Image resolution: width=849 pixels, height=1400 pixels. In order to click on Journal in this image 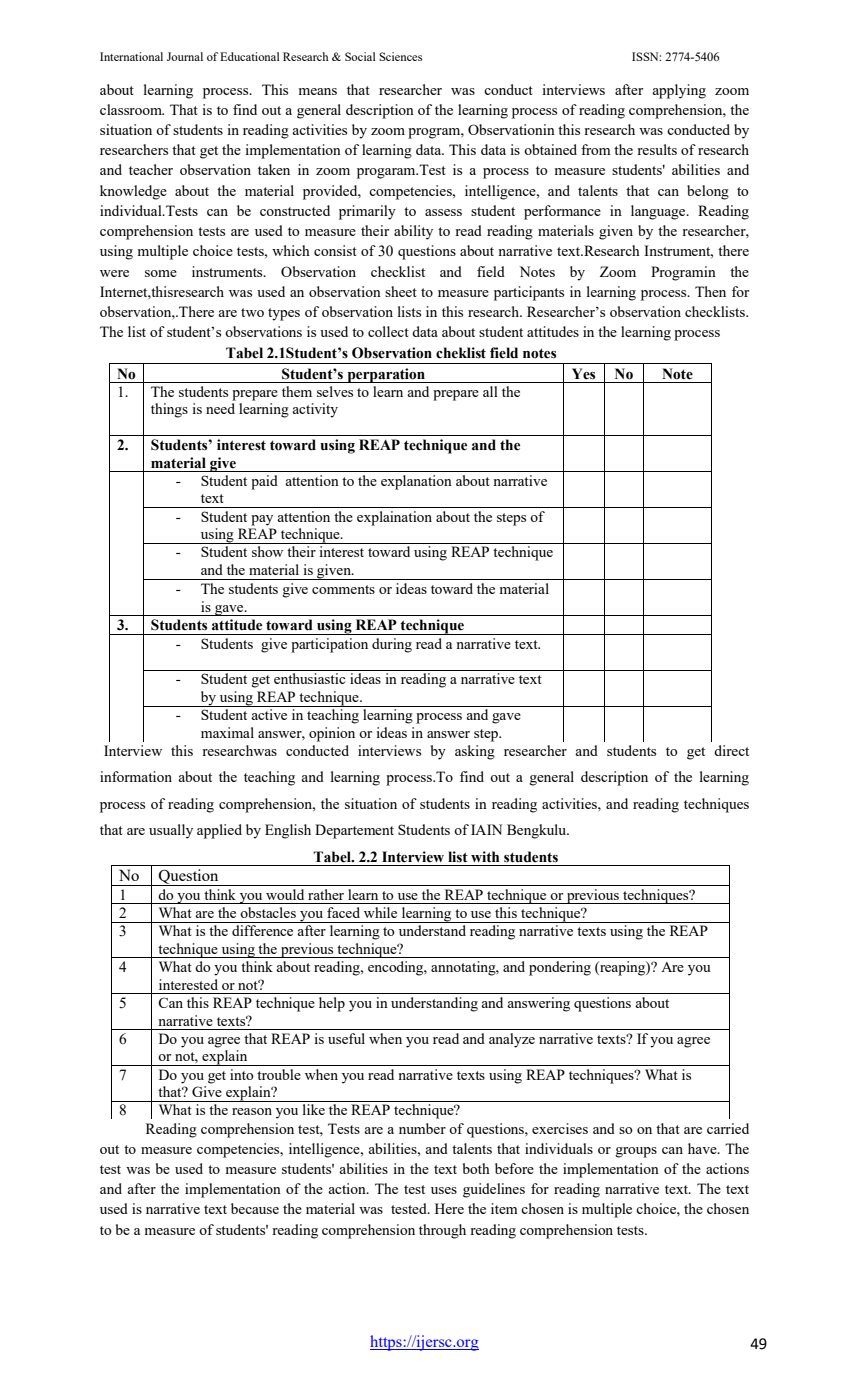, I will do `click(185, 56)`.
